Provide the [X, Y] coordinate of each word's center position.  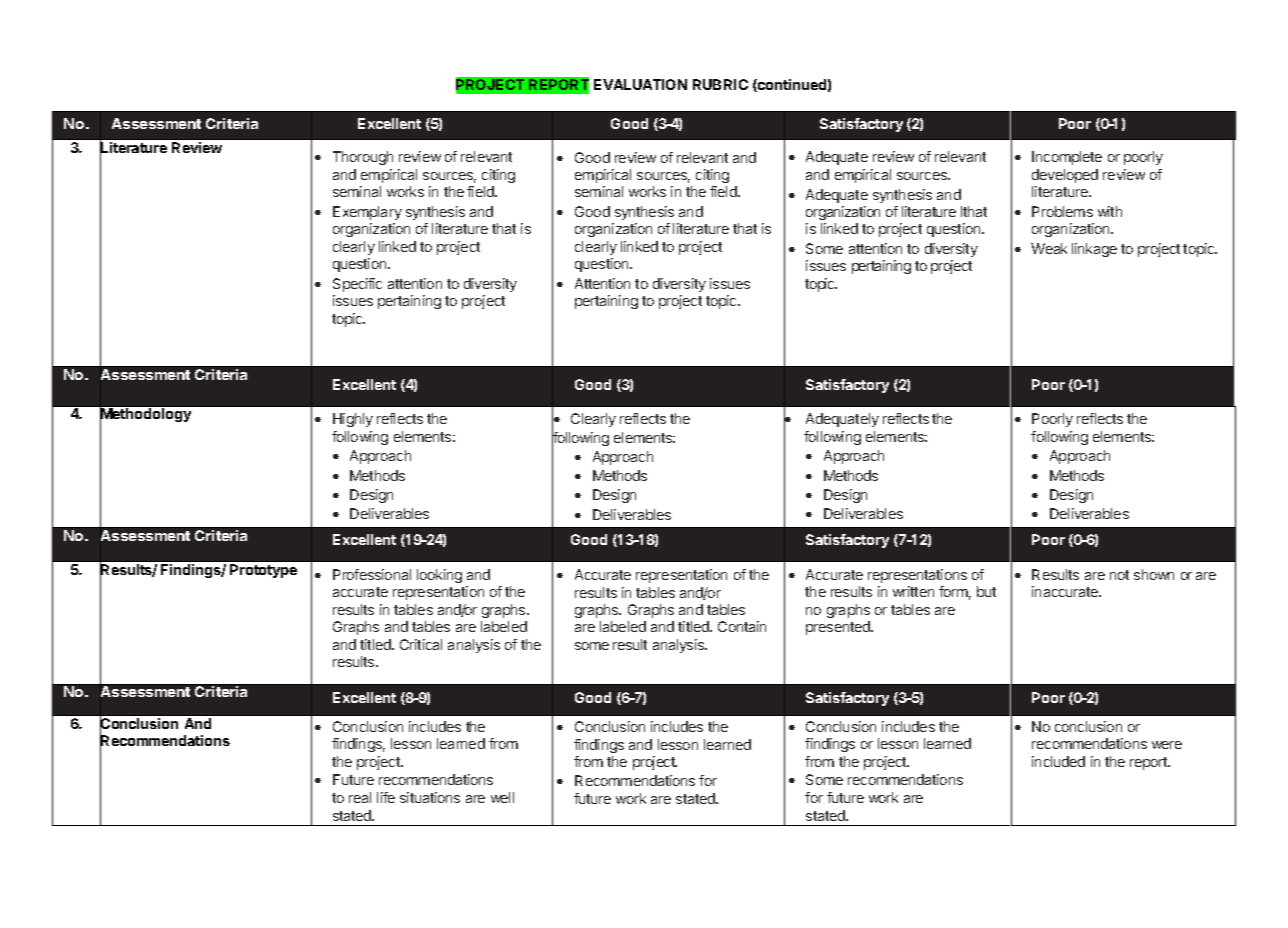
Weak [1049, 248]
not [1119, 575]
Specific [357, 285]
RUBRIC [720, 84]
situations [430, 797]
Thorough [363, 158]
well [502, 797]
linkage [1094, 250]
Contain [742, 626]
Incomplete [1067, 158]
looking [439, 576]
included [1058, 761]
